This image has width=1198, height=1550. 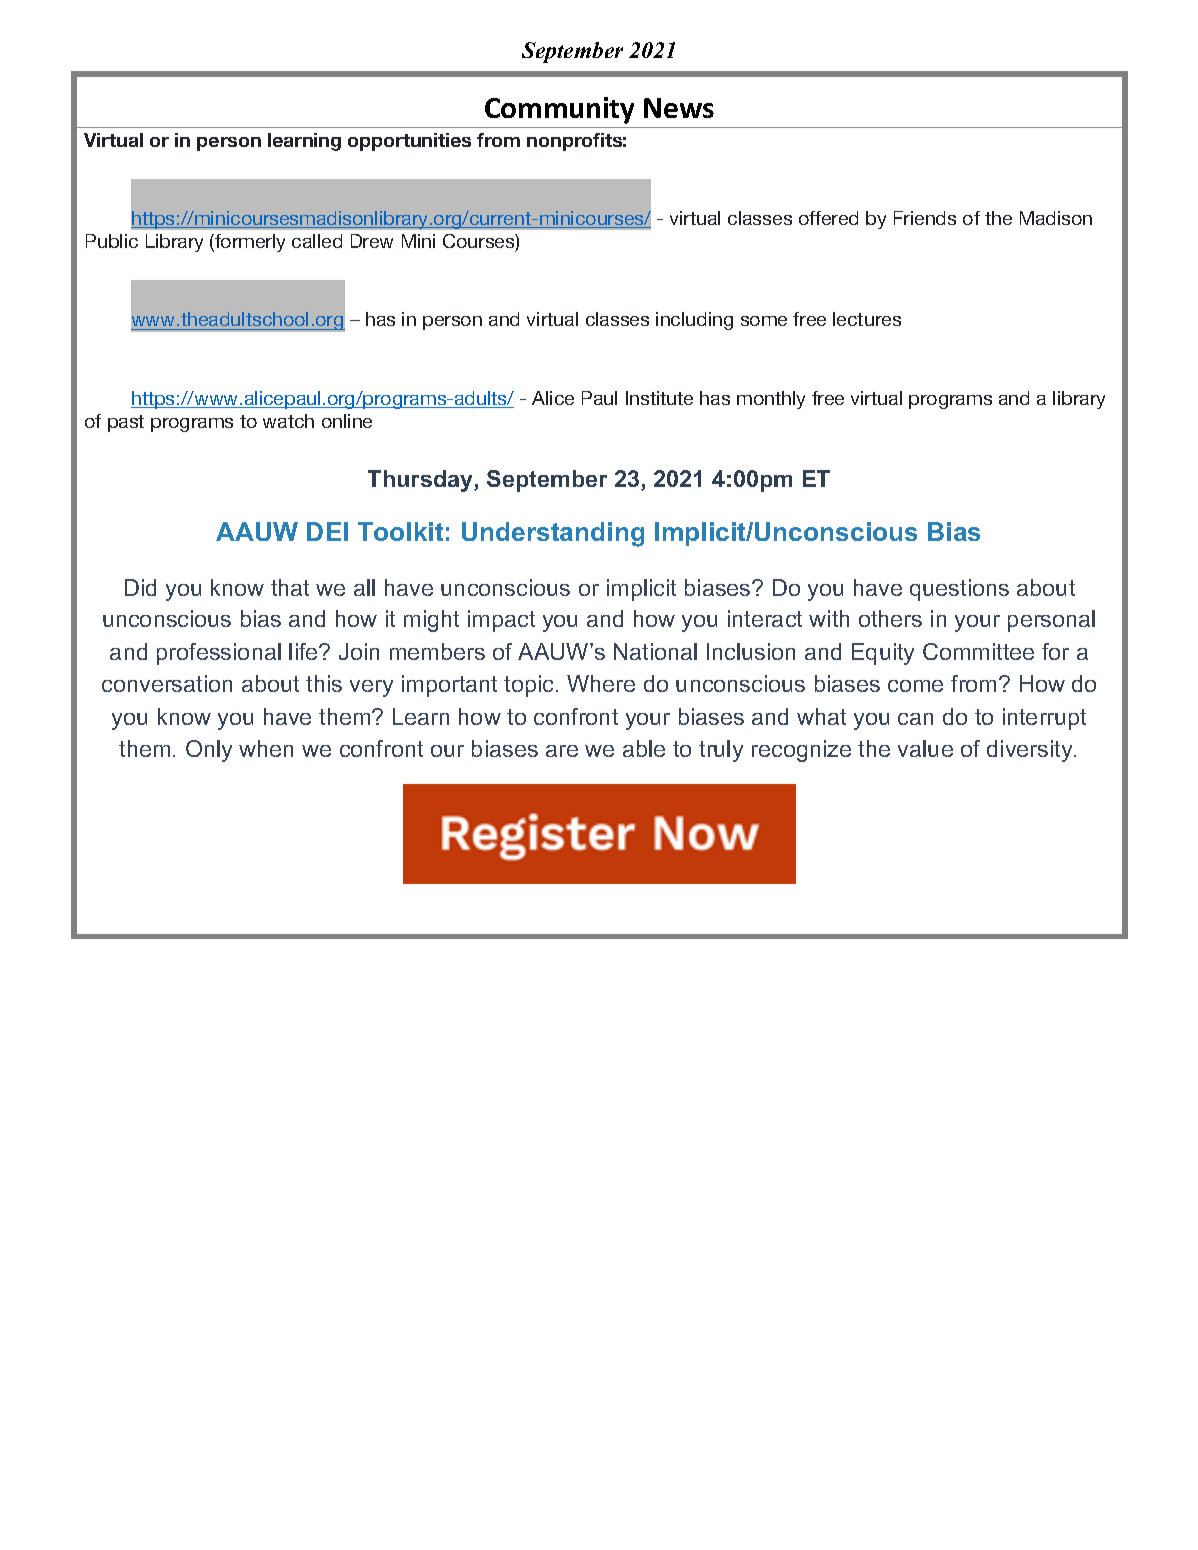 What do you see at coordinates (327, 531) in the image?
I see `DEI` at bounding box center [327, 531].
